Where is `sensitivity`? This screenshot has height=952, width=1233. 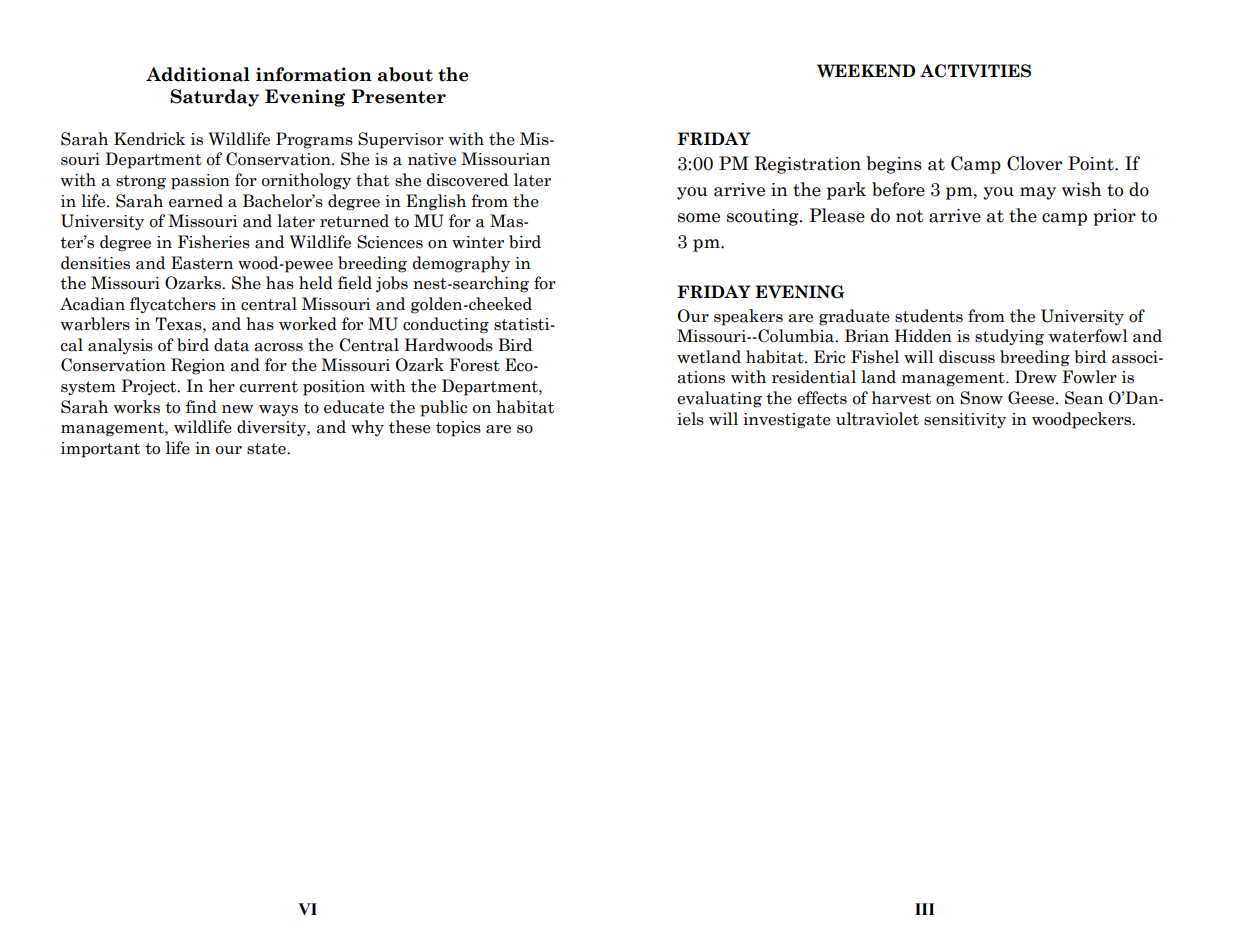 sensitivity is located at coordinates (965, 420).
